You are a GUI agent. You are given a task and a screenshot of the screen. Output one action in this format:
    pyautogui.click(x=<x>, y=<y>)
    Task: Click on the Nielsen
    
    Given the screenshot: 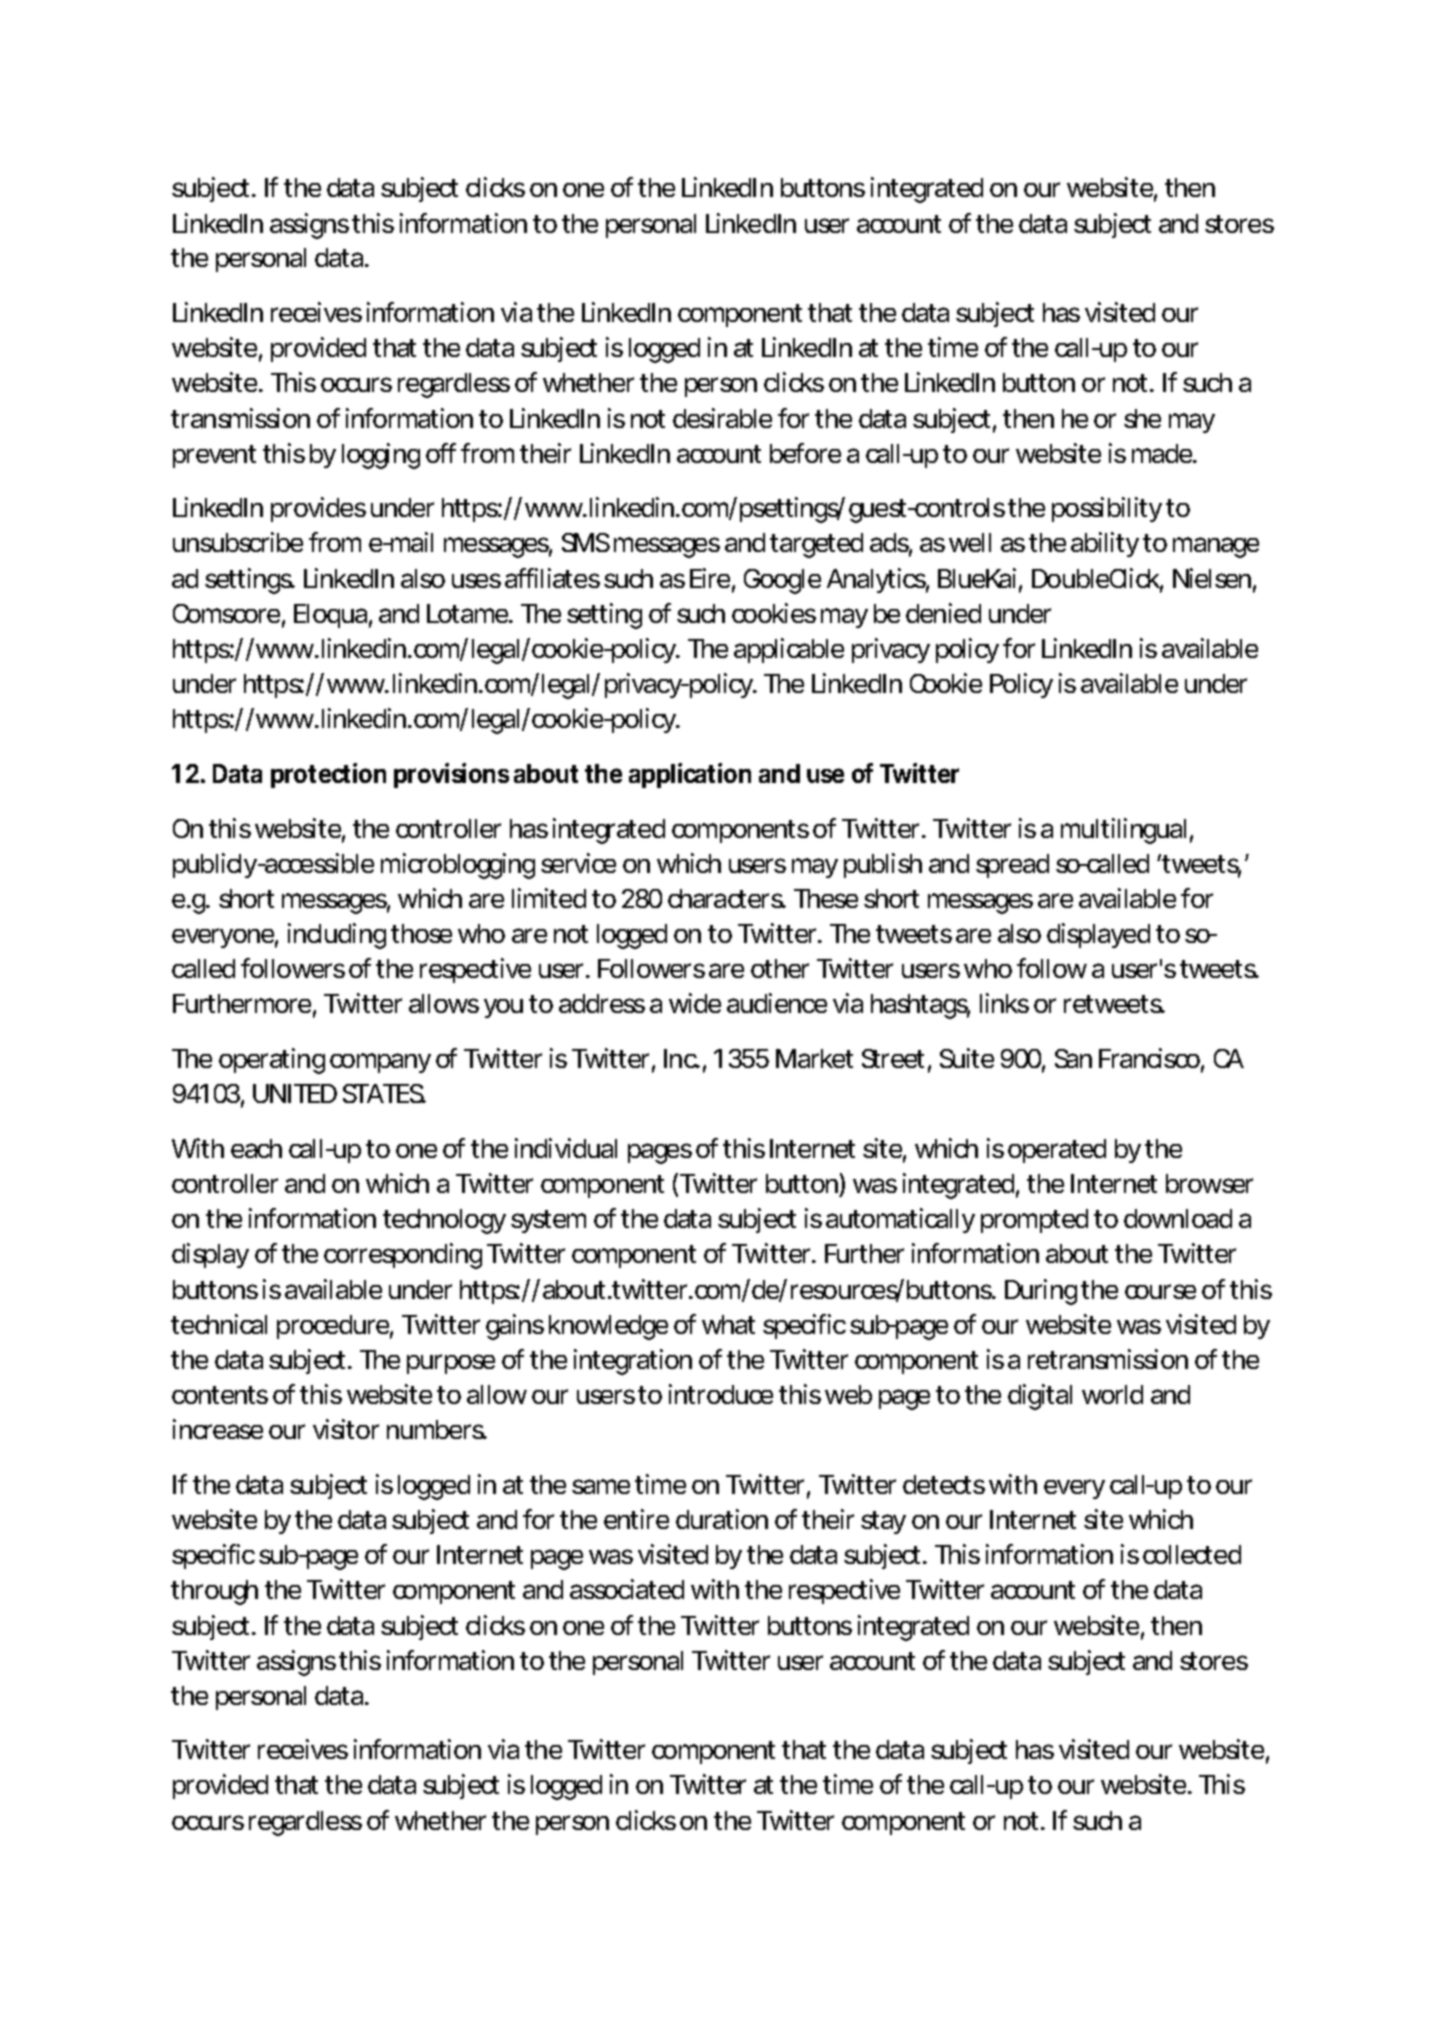 What is the action you would take?
    pyautogui.click(x=1210, y=578)
